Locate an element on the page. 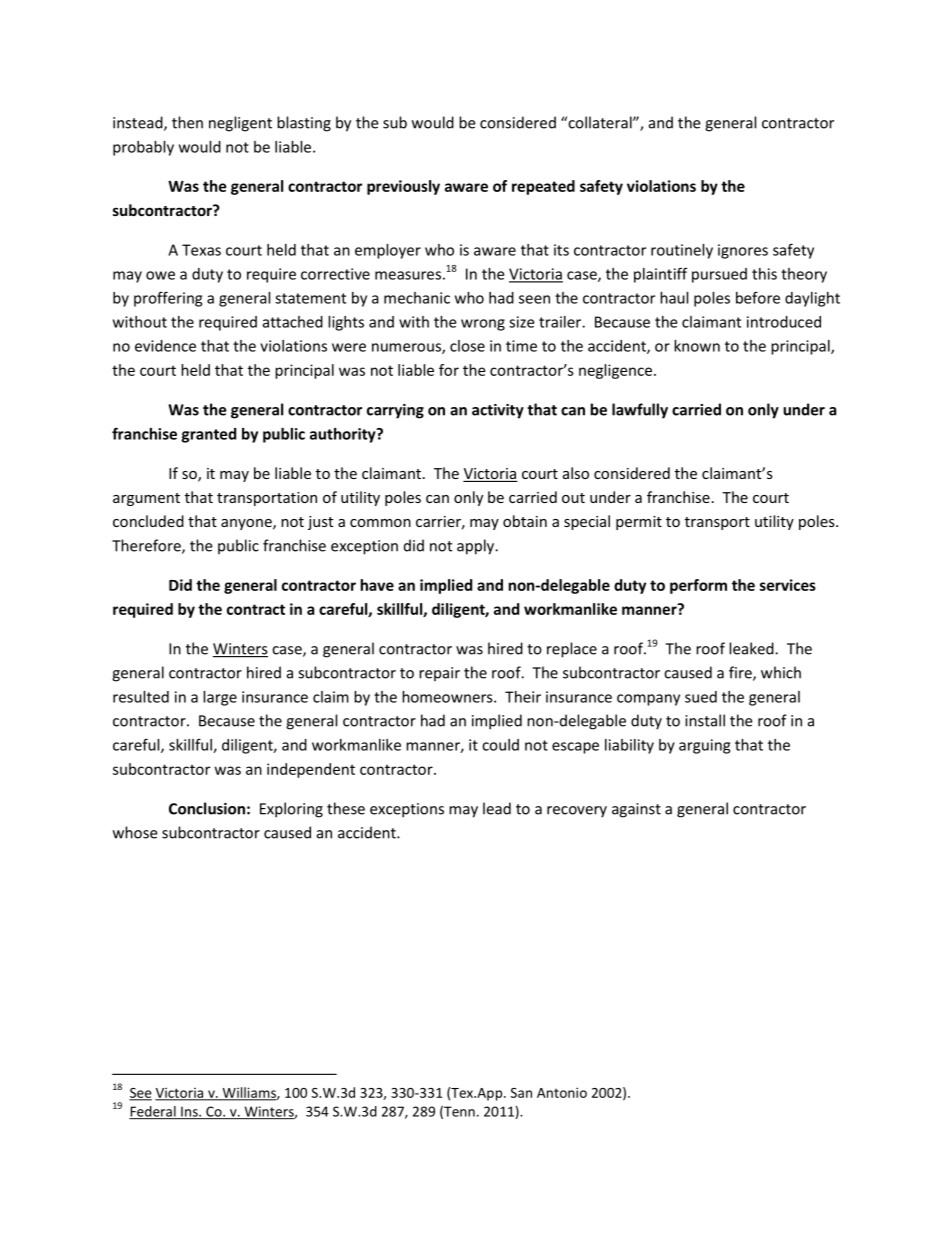 This document has height=1233, width=952. repeated is located at coordinates (543, 187).
